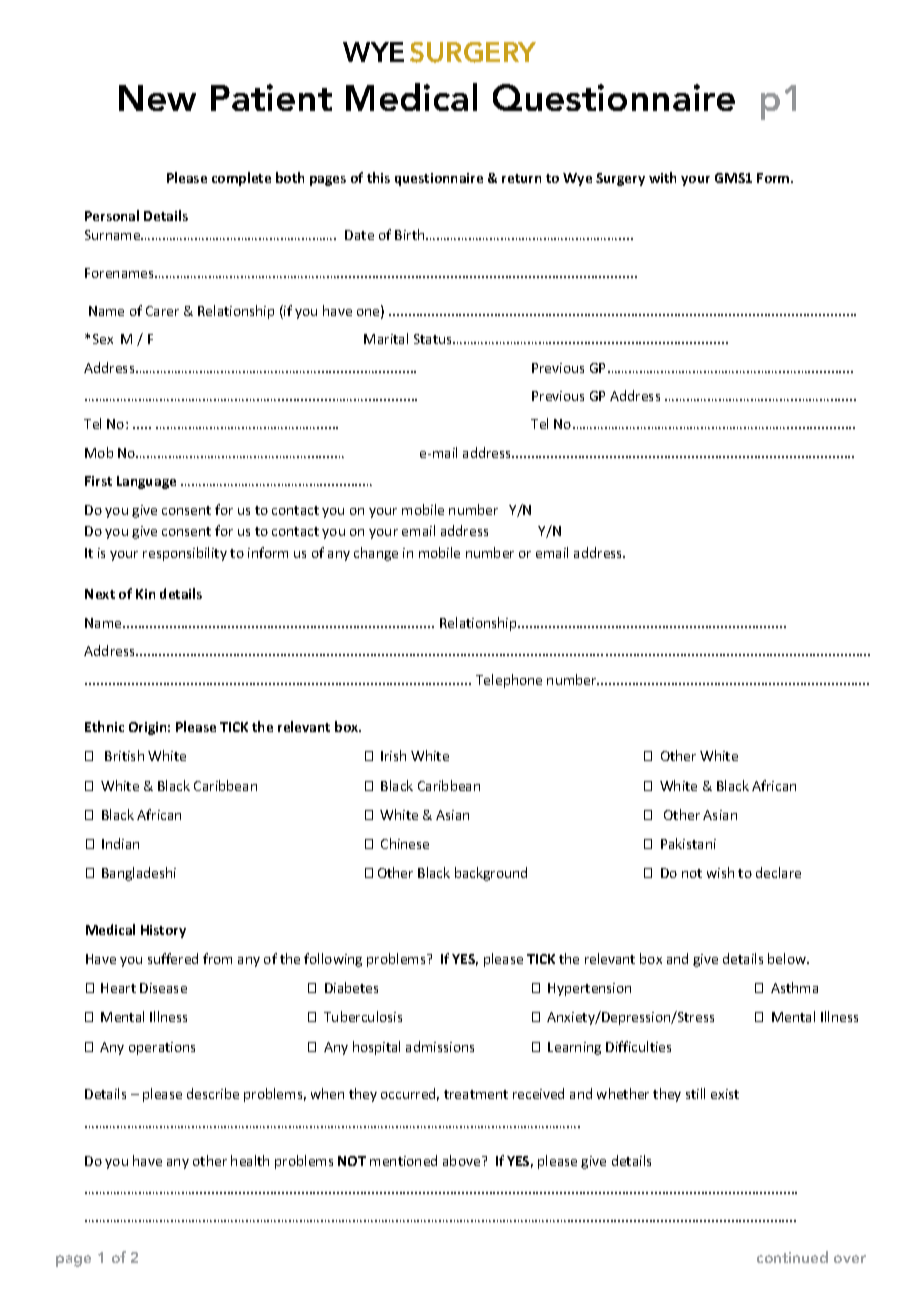 The width and height of the image is (924, 1308). I want to click on Ethnic, so click(104, 726).
